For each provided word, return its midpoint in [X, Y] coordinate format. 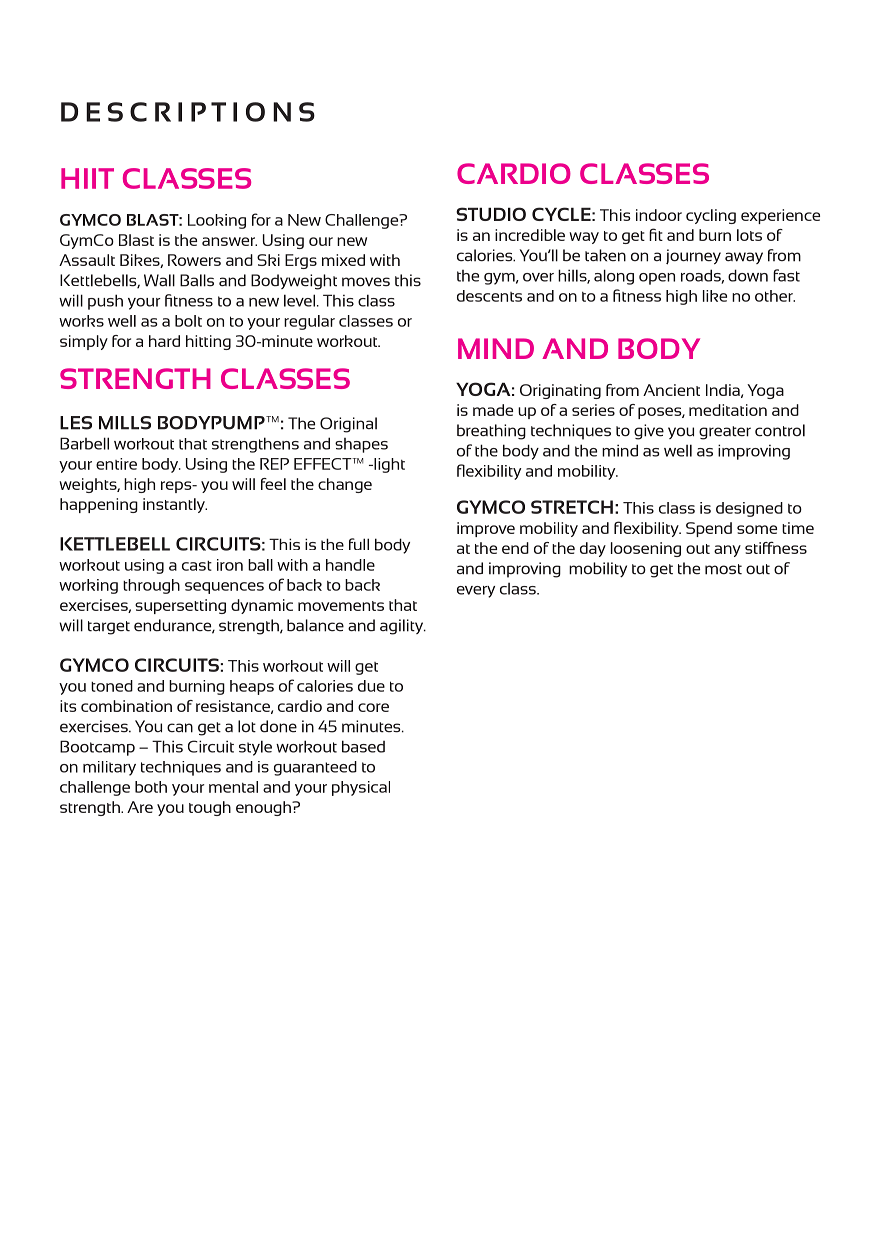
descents [489, 296]
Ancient [671, 390]
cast [197, 566]
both [151, 787]
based [363, 746]
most [723, 569]
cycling [711, 216]
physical [361, 788]
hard [164, 341]
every [476, 592]
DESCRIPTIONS [188, 112]
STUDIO [491, 214]
